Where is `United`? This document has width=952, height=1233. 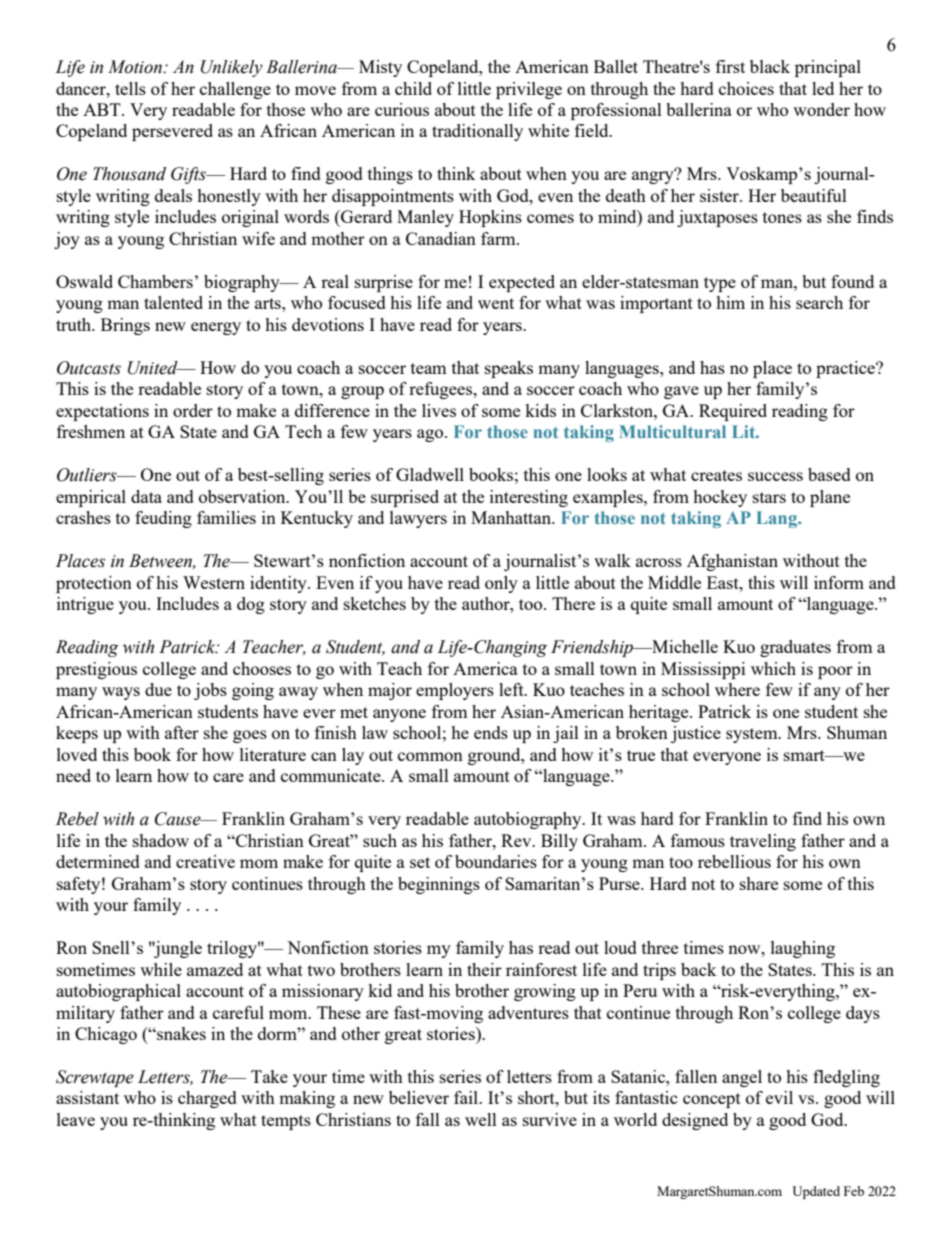 United is located at coordinates (154, 368).
